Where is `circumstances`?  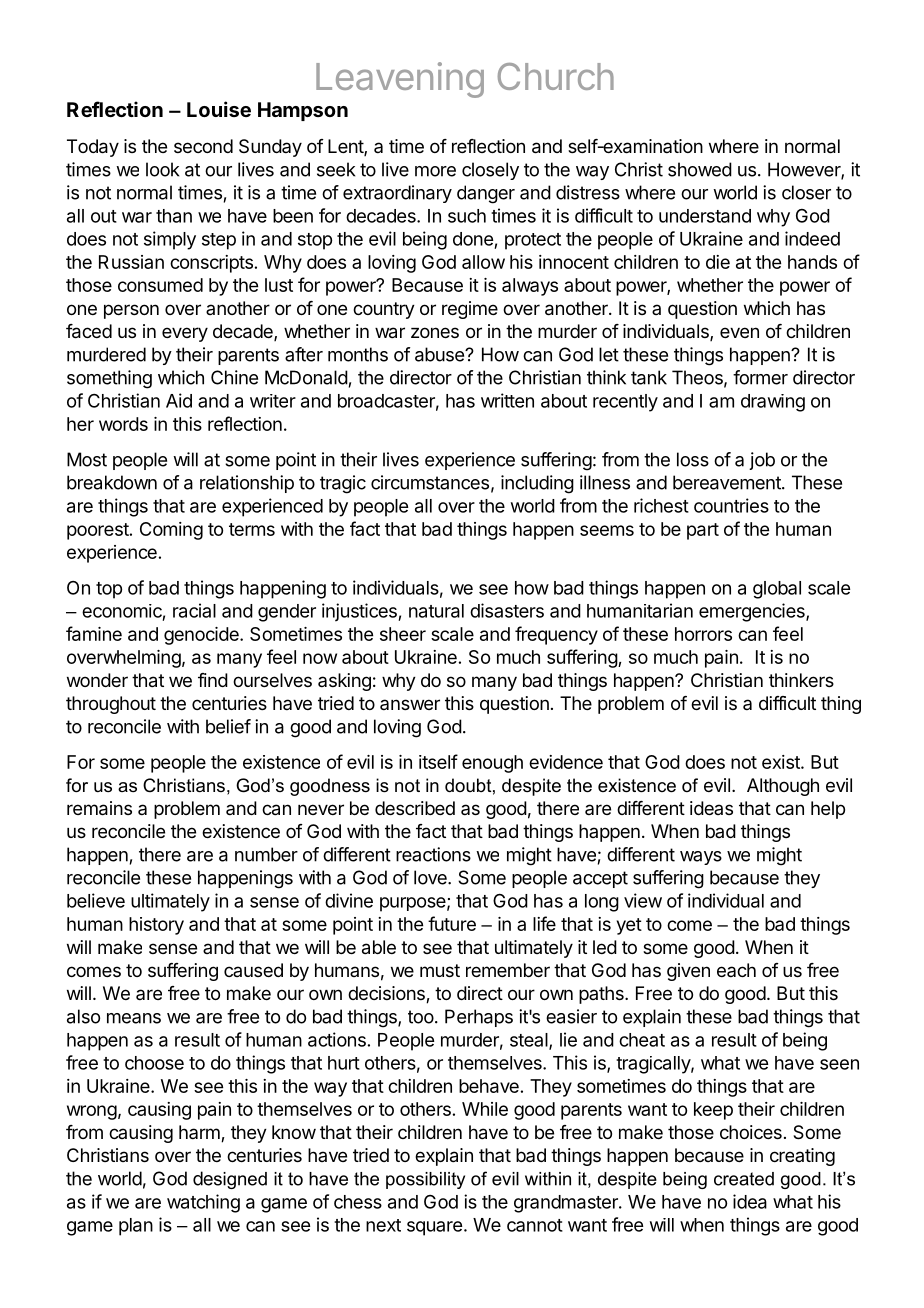
circumstances is located at coordinates (430, 482).
